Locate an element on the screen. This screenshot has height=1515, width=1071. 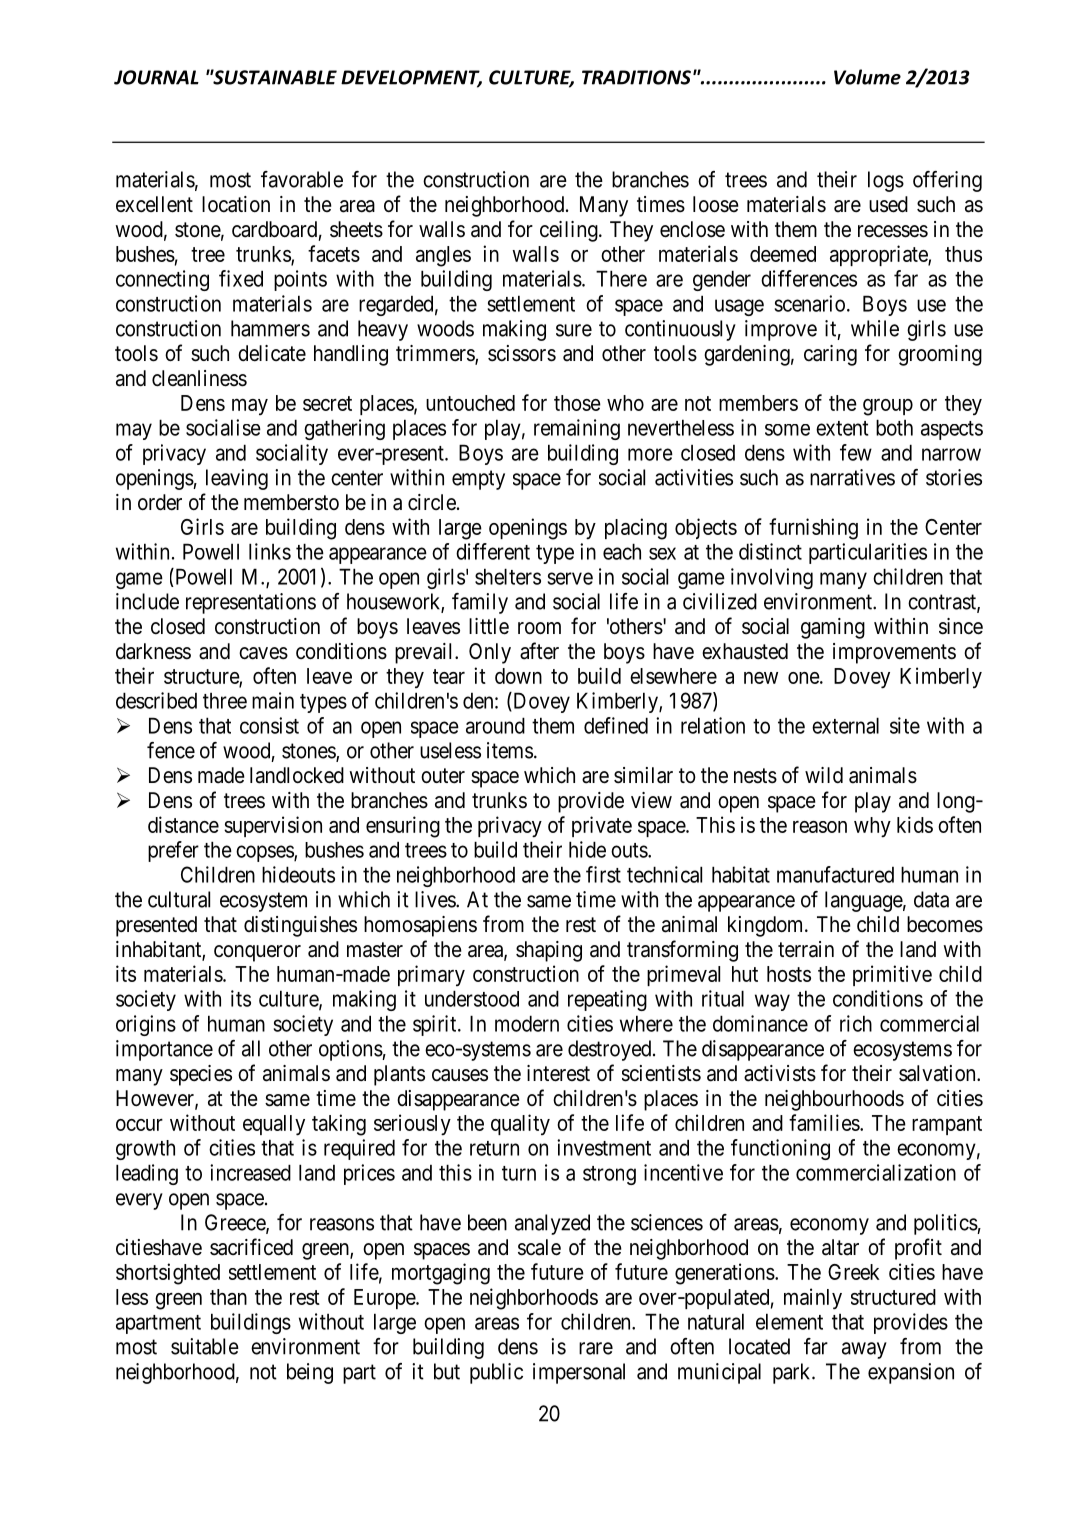
items is located at coordinates (510, 750).
